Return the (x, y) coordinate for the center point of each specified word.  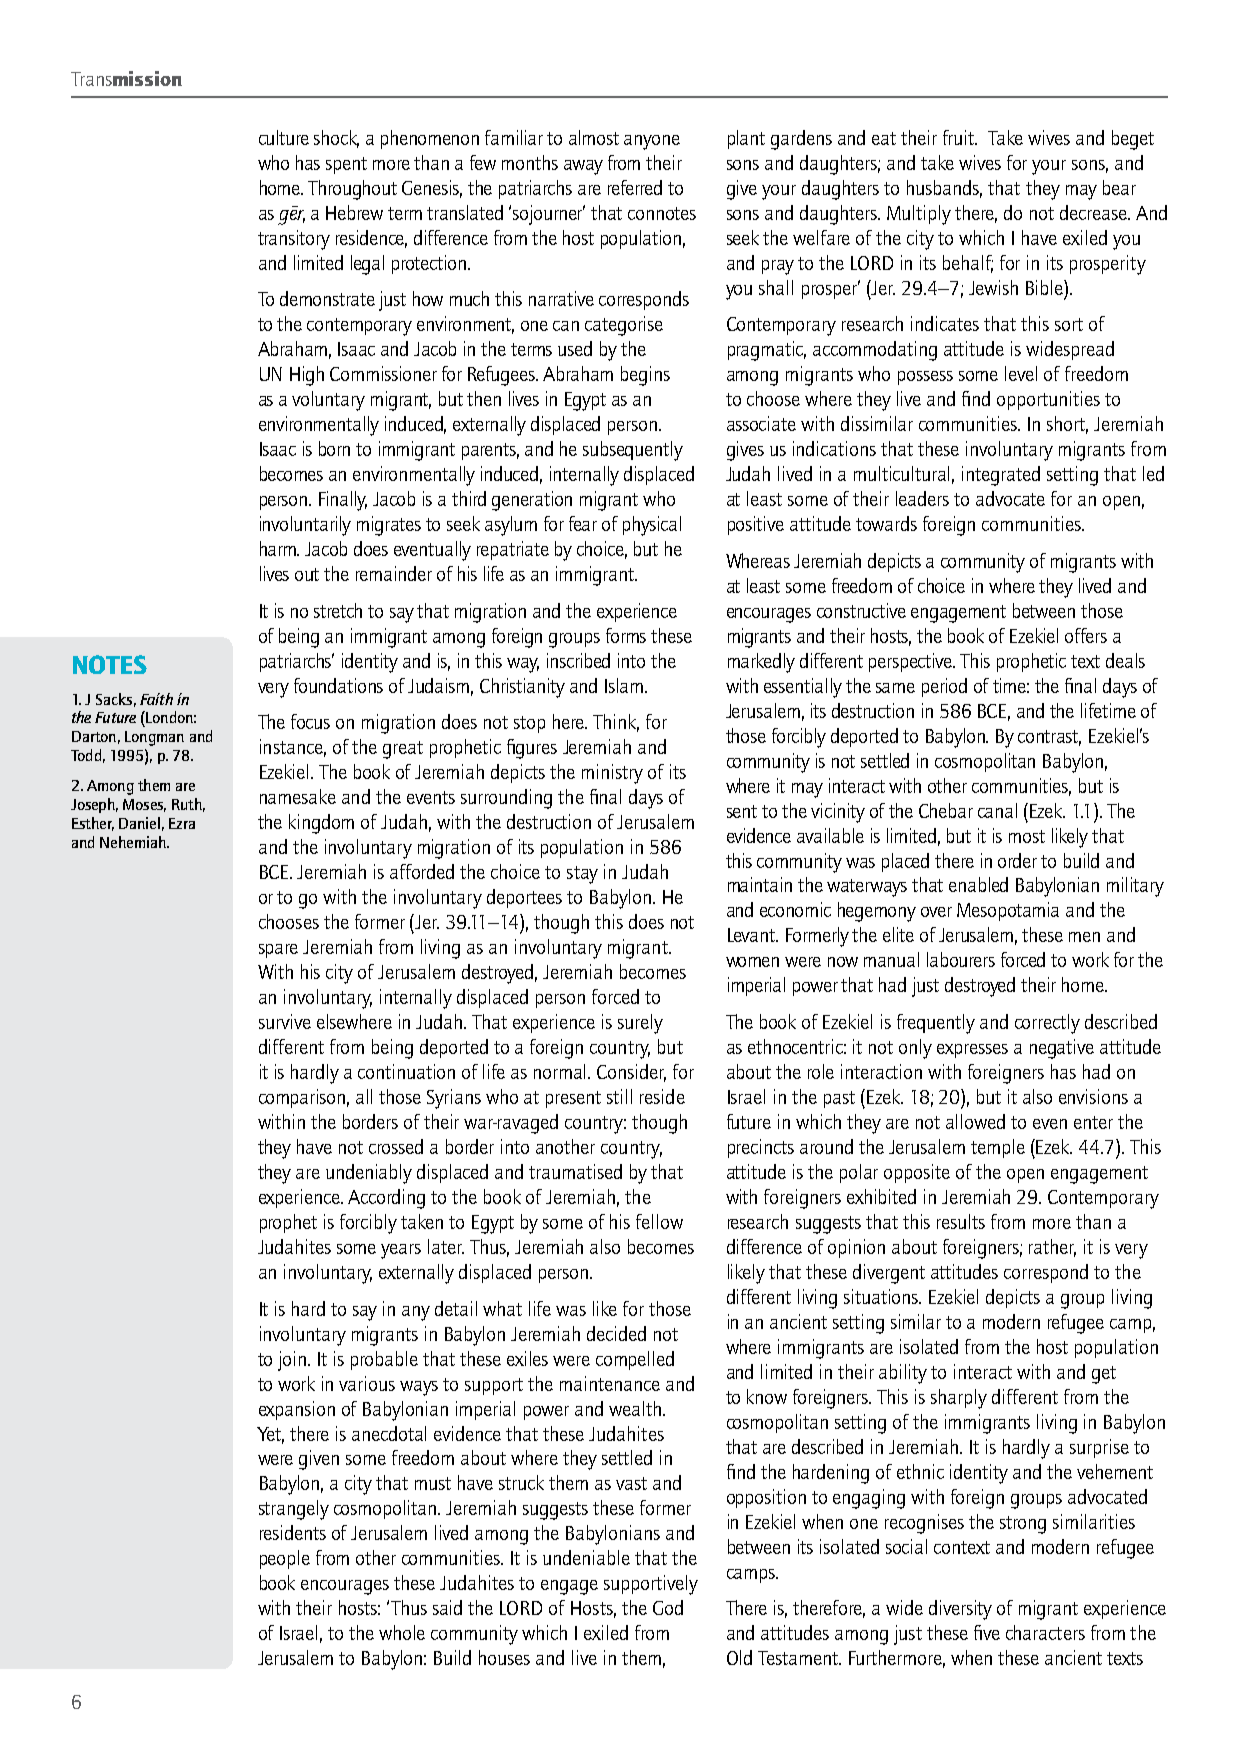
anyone (652, 142)
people (285, 1559)
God (668, 1607)
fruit (960, 137)
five (987, 1632)
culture (284, 137)
